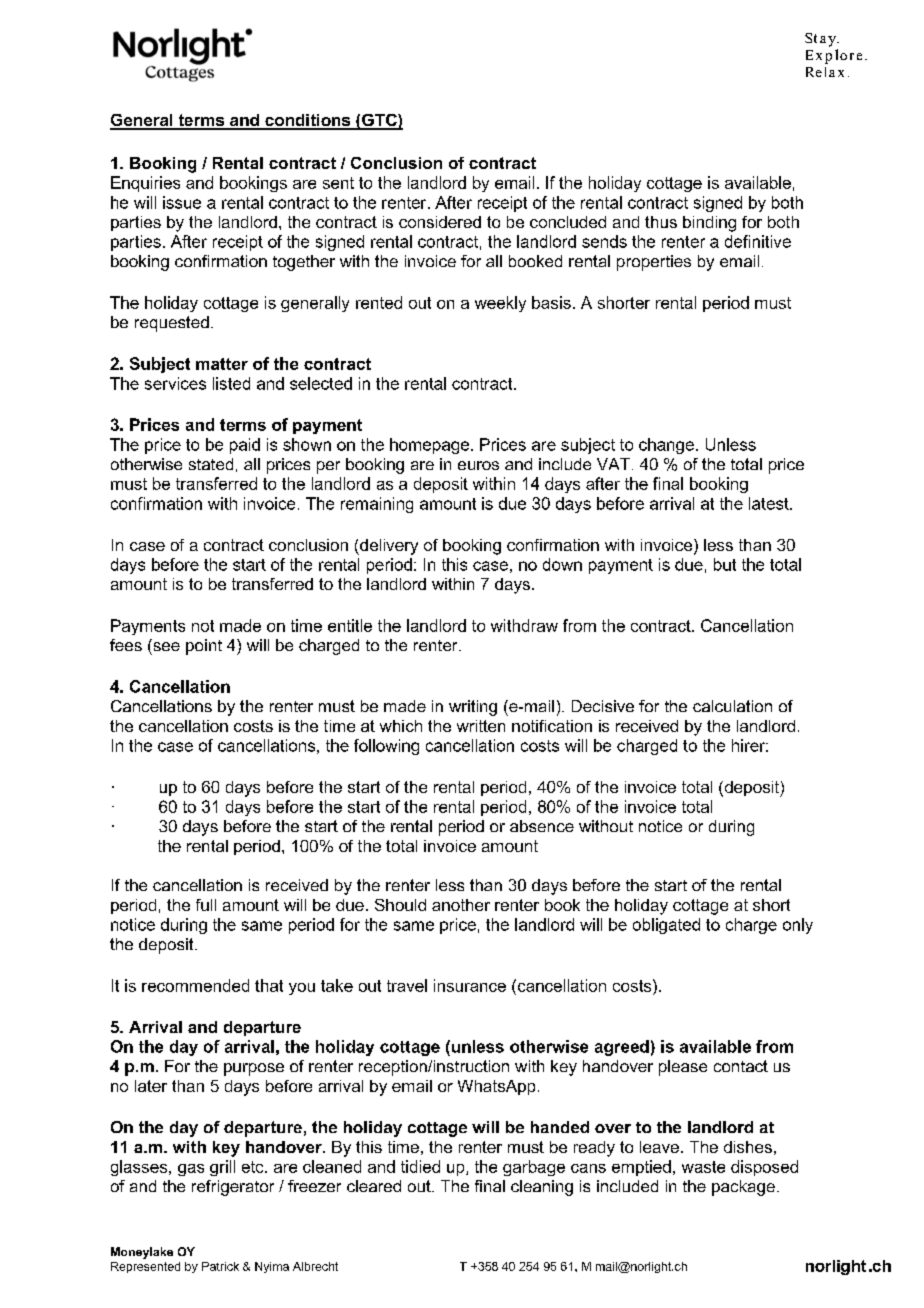 This document has width=924, height=1308. I want to click on insurance, so click(470, 985).
